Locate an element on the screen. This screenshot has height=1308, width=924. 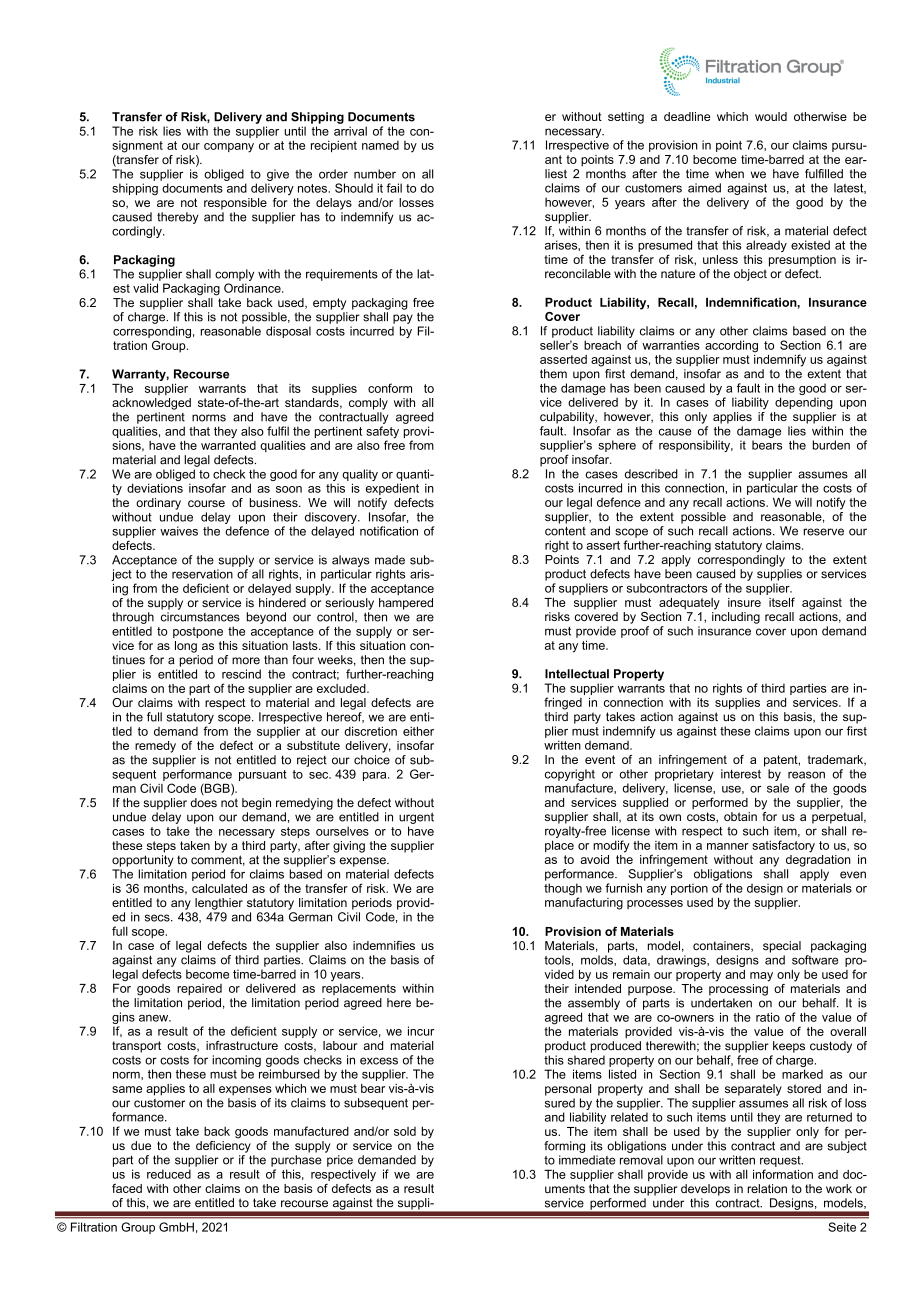
reduced is located at coordinates (169, 1174).
